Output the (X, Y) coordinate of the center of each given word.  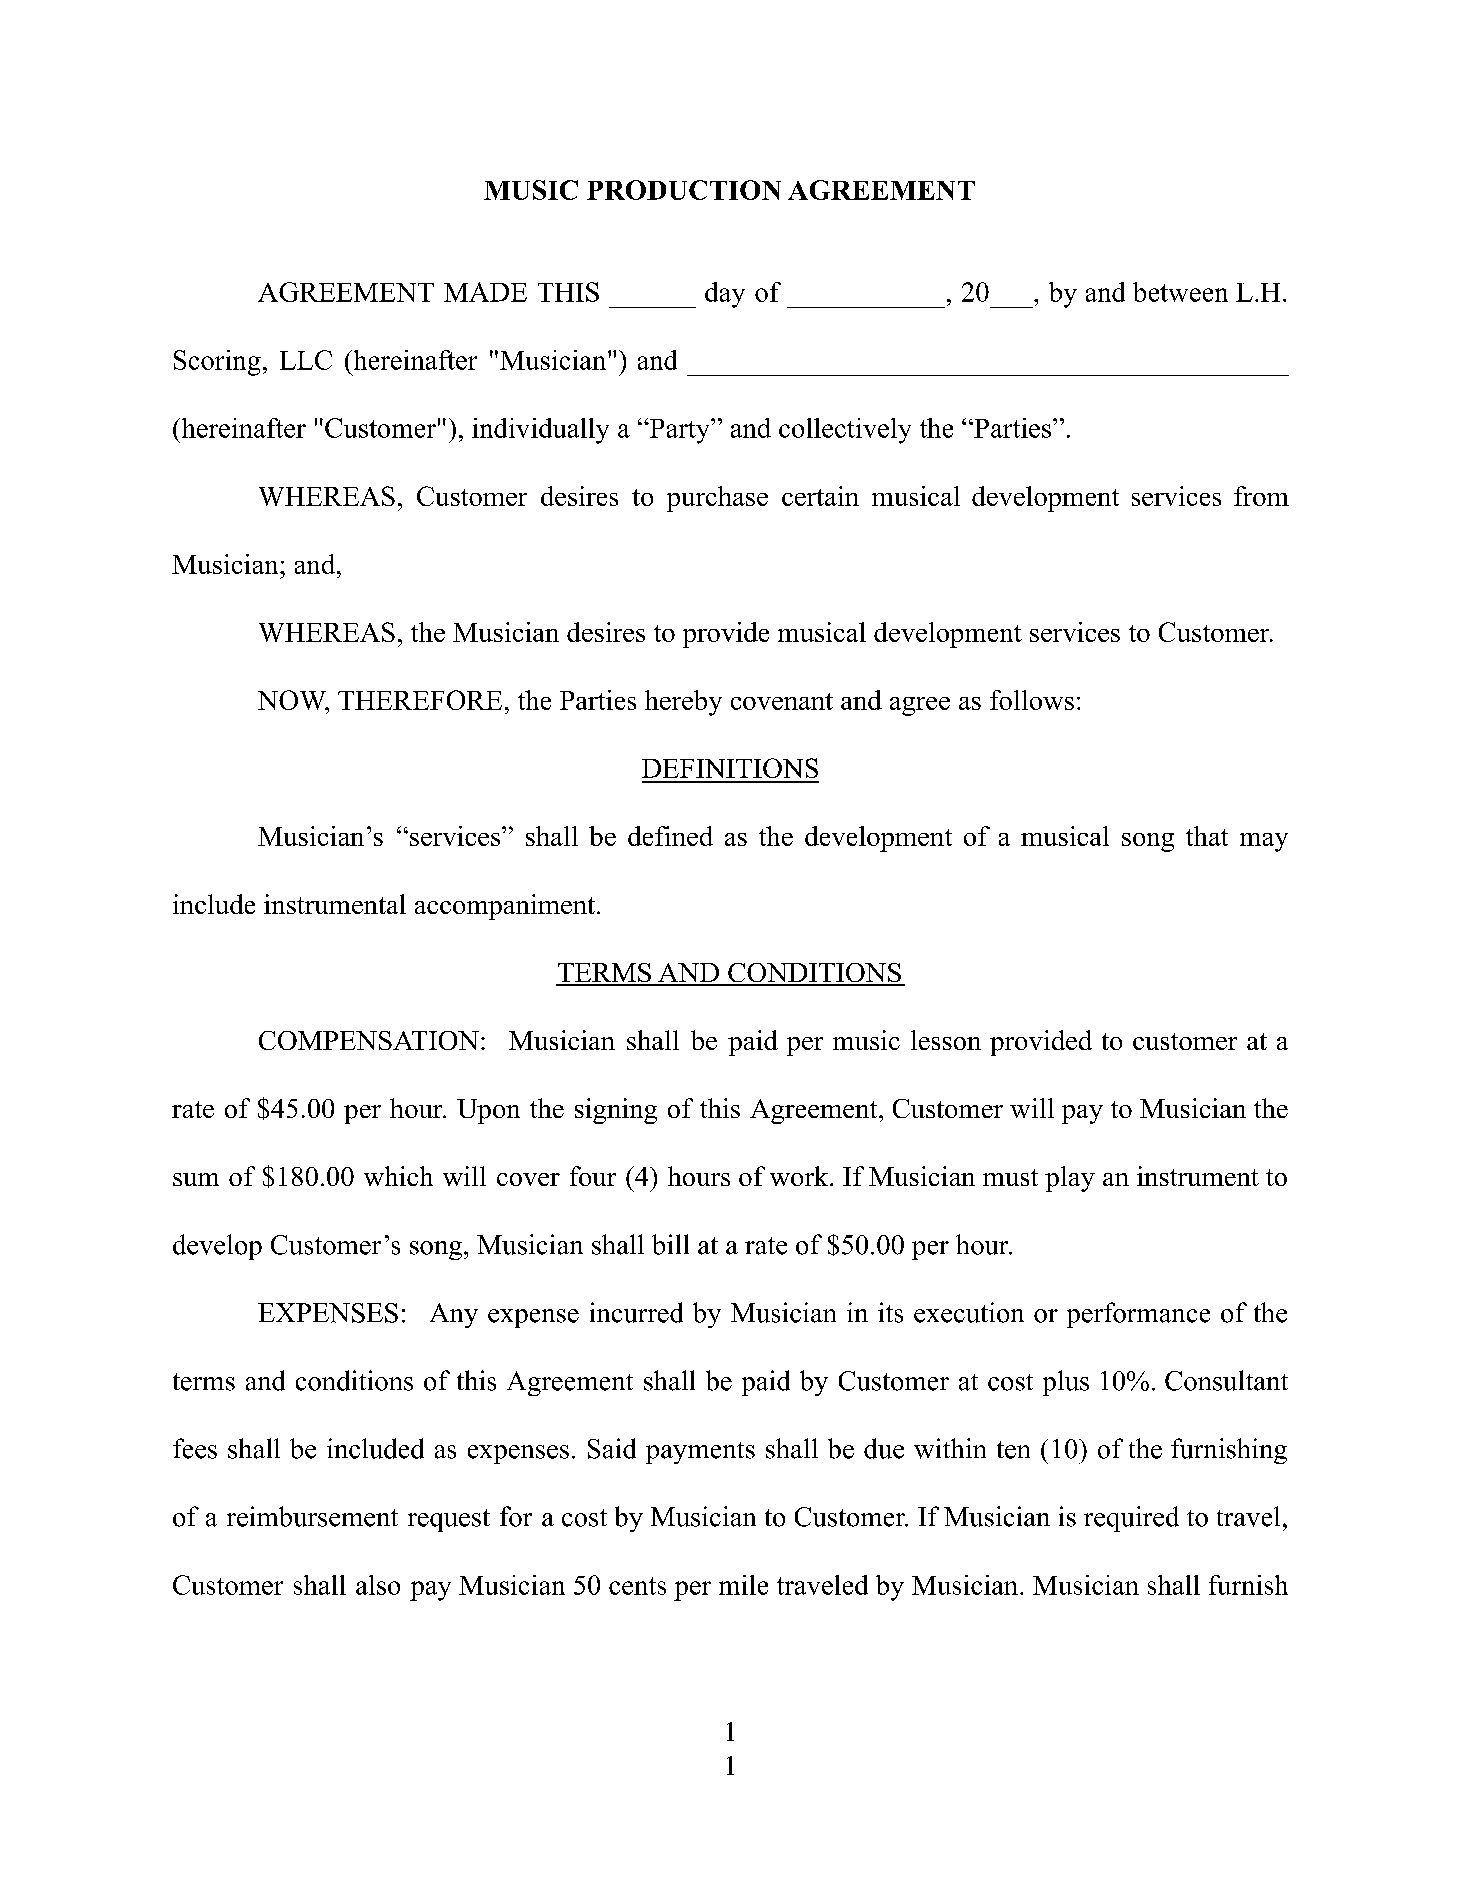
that (1207, 836)
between (1180, 292)
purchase (717, 499)
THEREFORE (420, 700)
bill (670, 1244)
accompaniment (505, 907)
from (1261, 496)
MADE (485, 292)
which (398, 1176)
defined (670, 836)
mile (743, 1585)
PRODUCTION (684, 190)
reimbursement (312, 1516)
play (1070, 1179)
